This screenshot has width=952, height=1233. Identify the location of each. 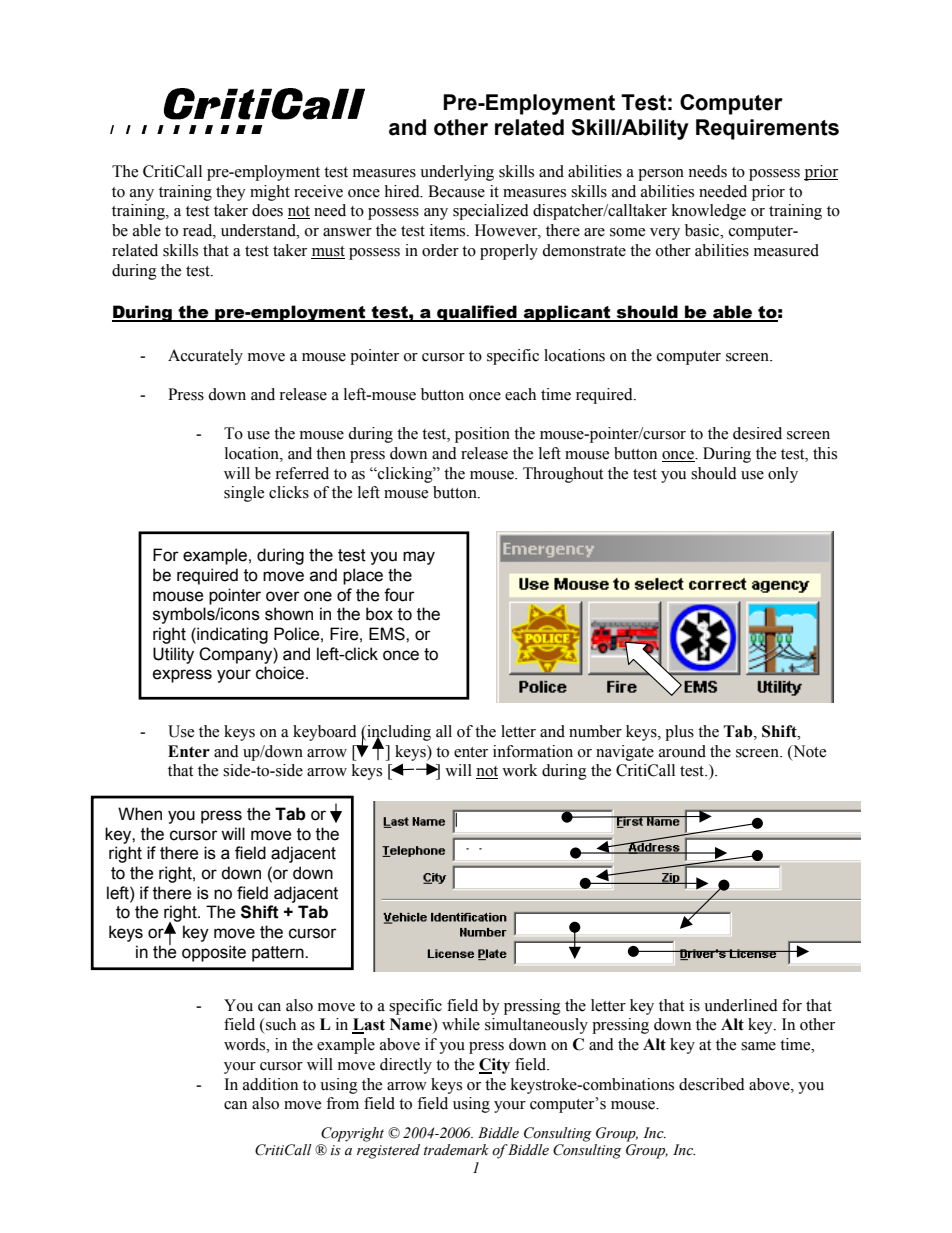
(520, 394).
